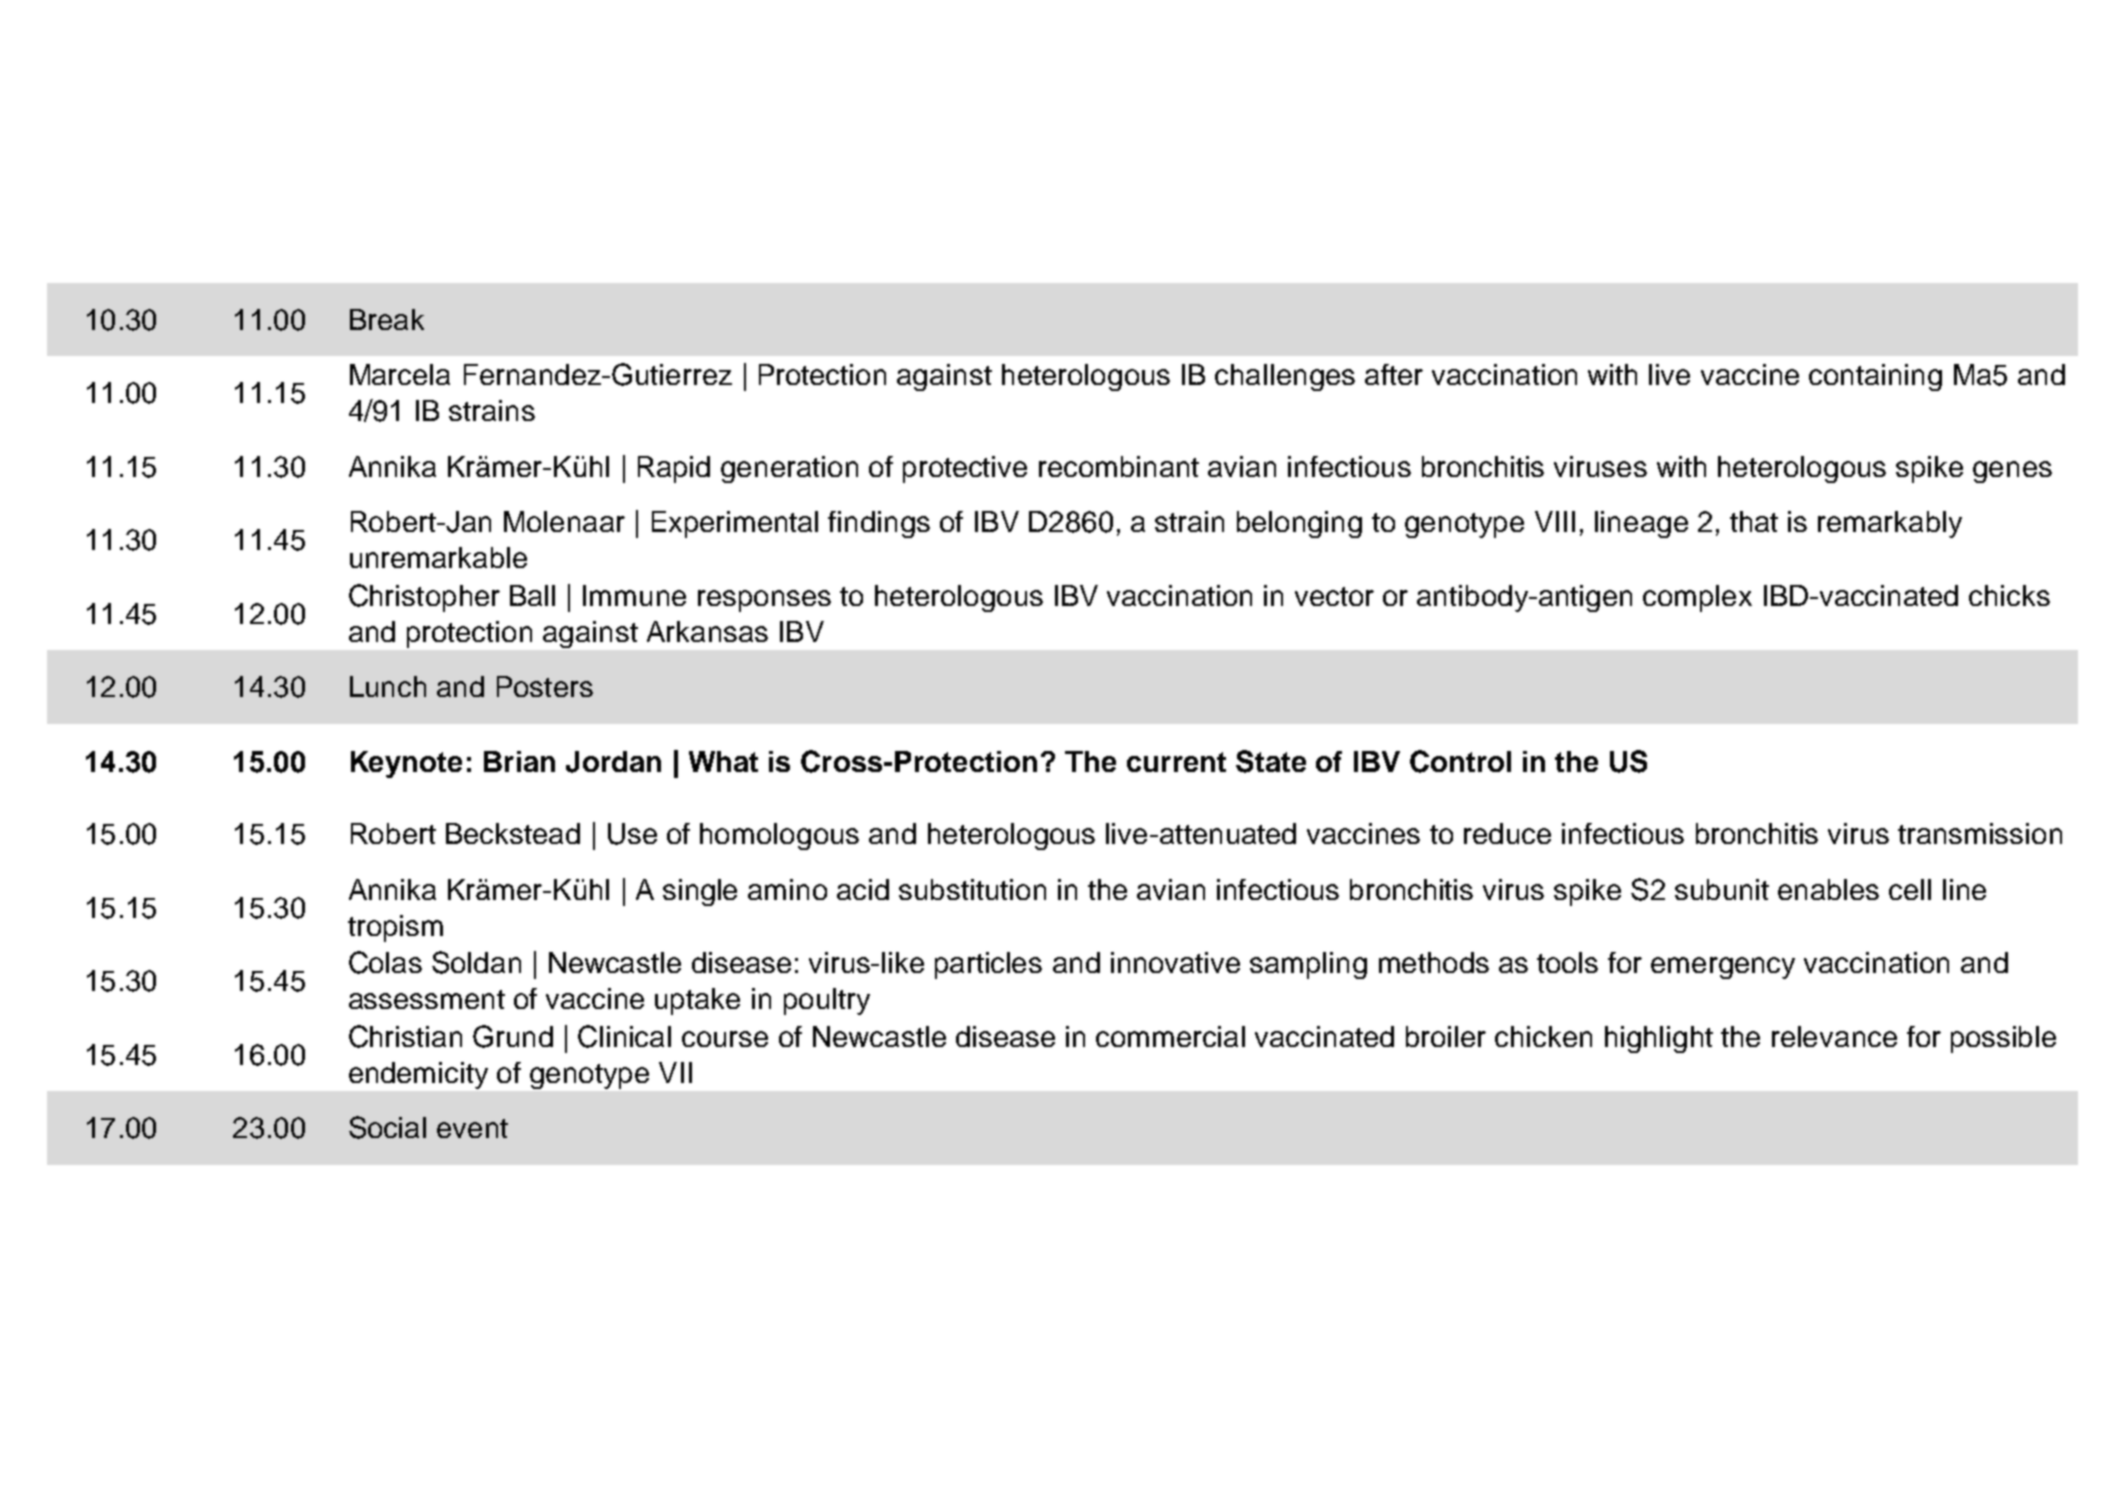  I want to click on vector, so click(1334, 596).
